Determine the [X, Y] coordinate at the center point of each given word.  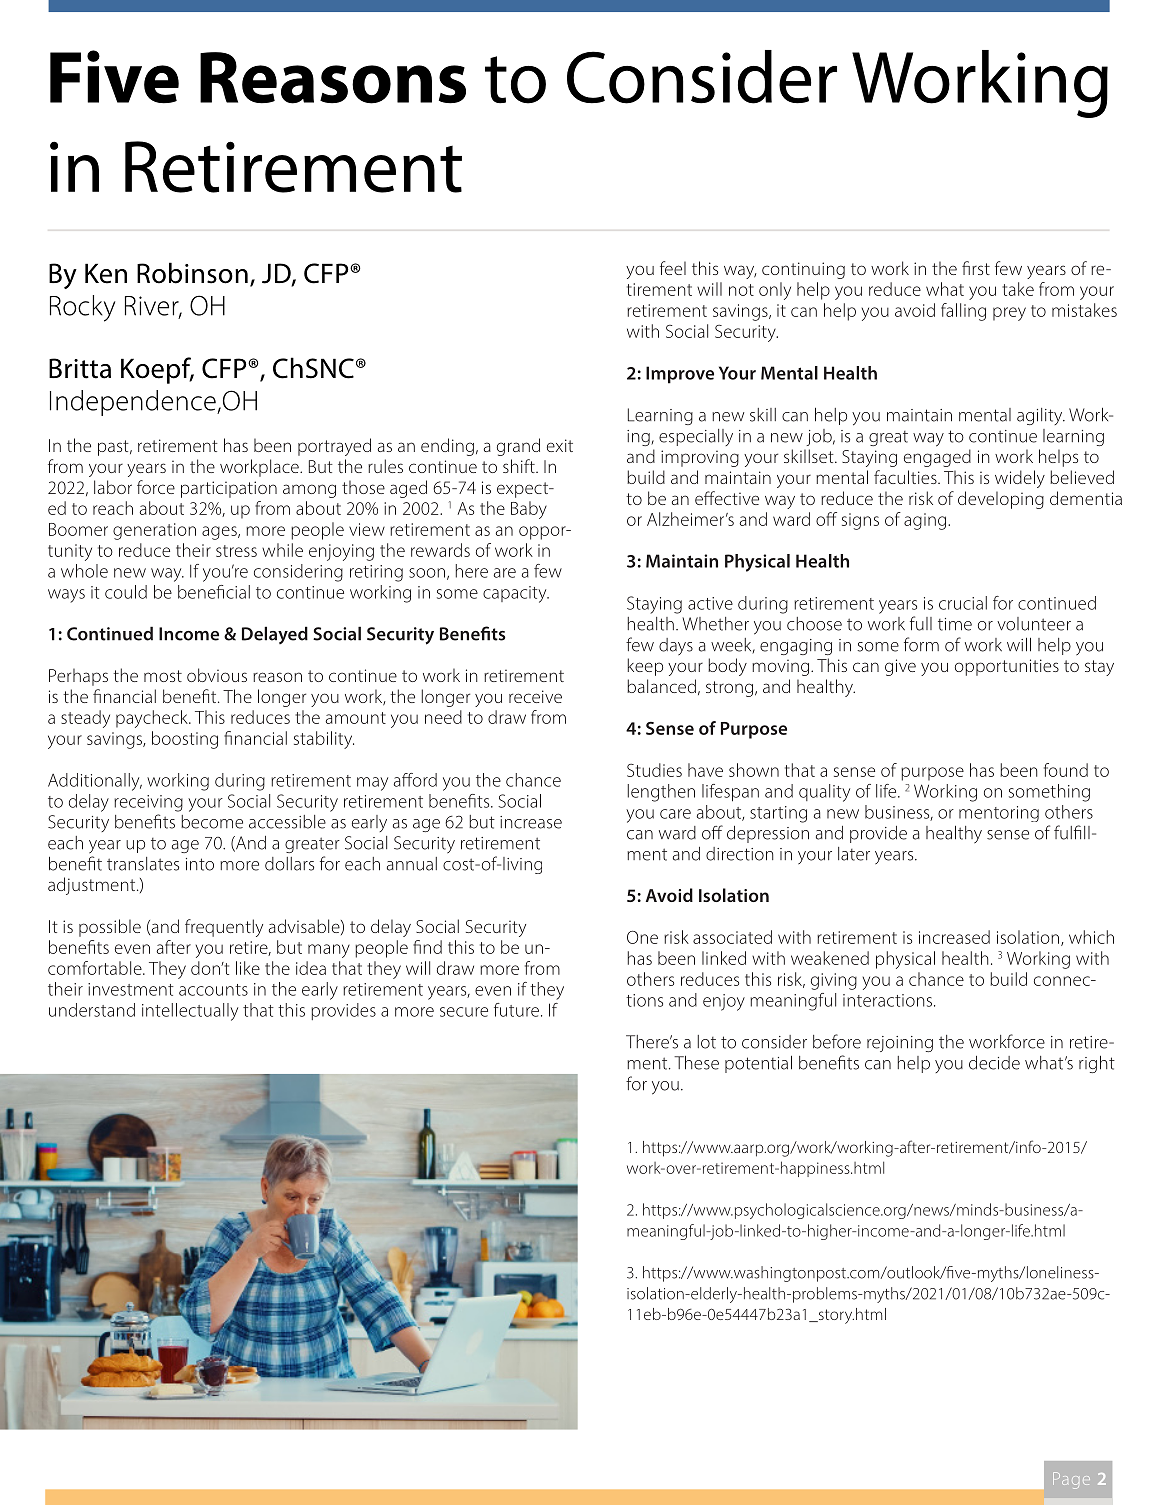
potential [758, 1064]
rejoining [900, 1044]
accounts [213, 990]
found [1066, 770]
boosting [185, 740]
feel [673, 268]
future [516, 1010]
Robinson [192, 273]
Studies [654, 770]
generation [154, 531]
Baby [529, 510]
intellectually [190, 1012]
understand [92, 1010]
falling [963, 312]
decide [994, 1063]
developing [1001, 500]
